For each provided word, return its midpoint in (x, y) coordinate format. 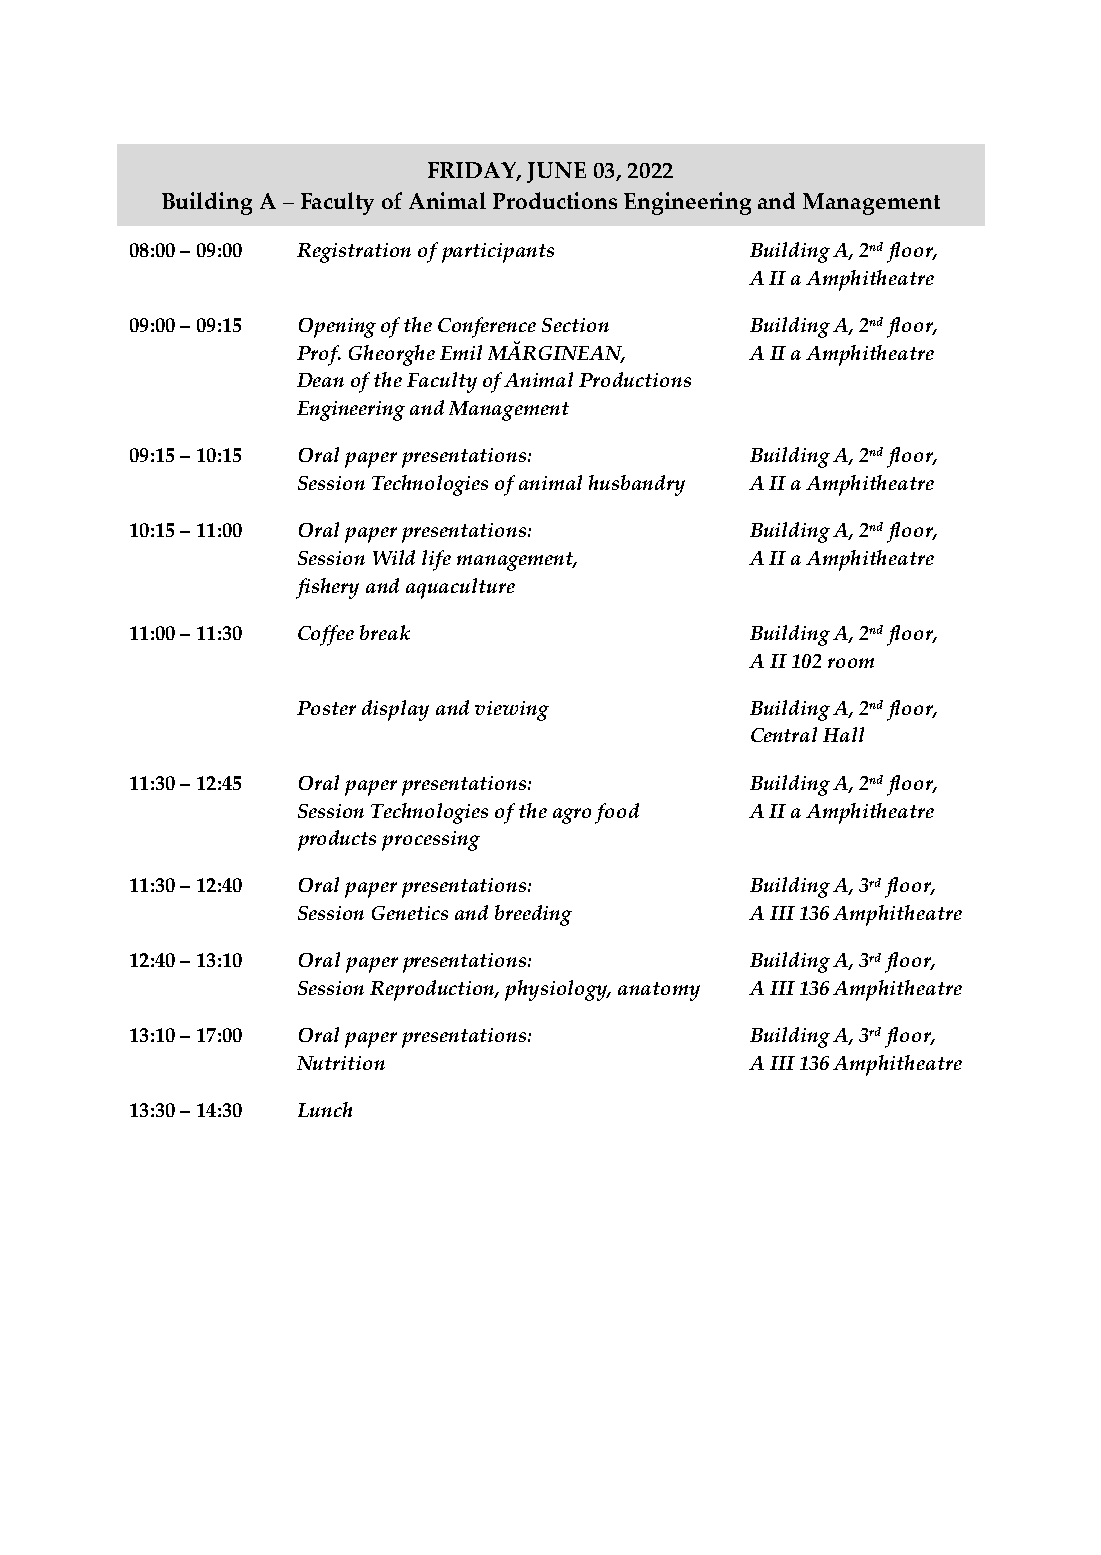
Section (575, 325)
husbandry (637, 485)
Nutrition (341, 1063)
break (385, 632)
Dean (320, 380)
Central (784, 734)
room (851, 663)
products (337, 840)
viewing (512, 711)
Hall (843, 734)
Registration (354, 253)
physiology (557, 990)
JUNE (556, 172)
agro (572, 816)
